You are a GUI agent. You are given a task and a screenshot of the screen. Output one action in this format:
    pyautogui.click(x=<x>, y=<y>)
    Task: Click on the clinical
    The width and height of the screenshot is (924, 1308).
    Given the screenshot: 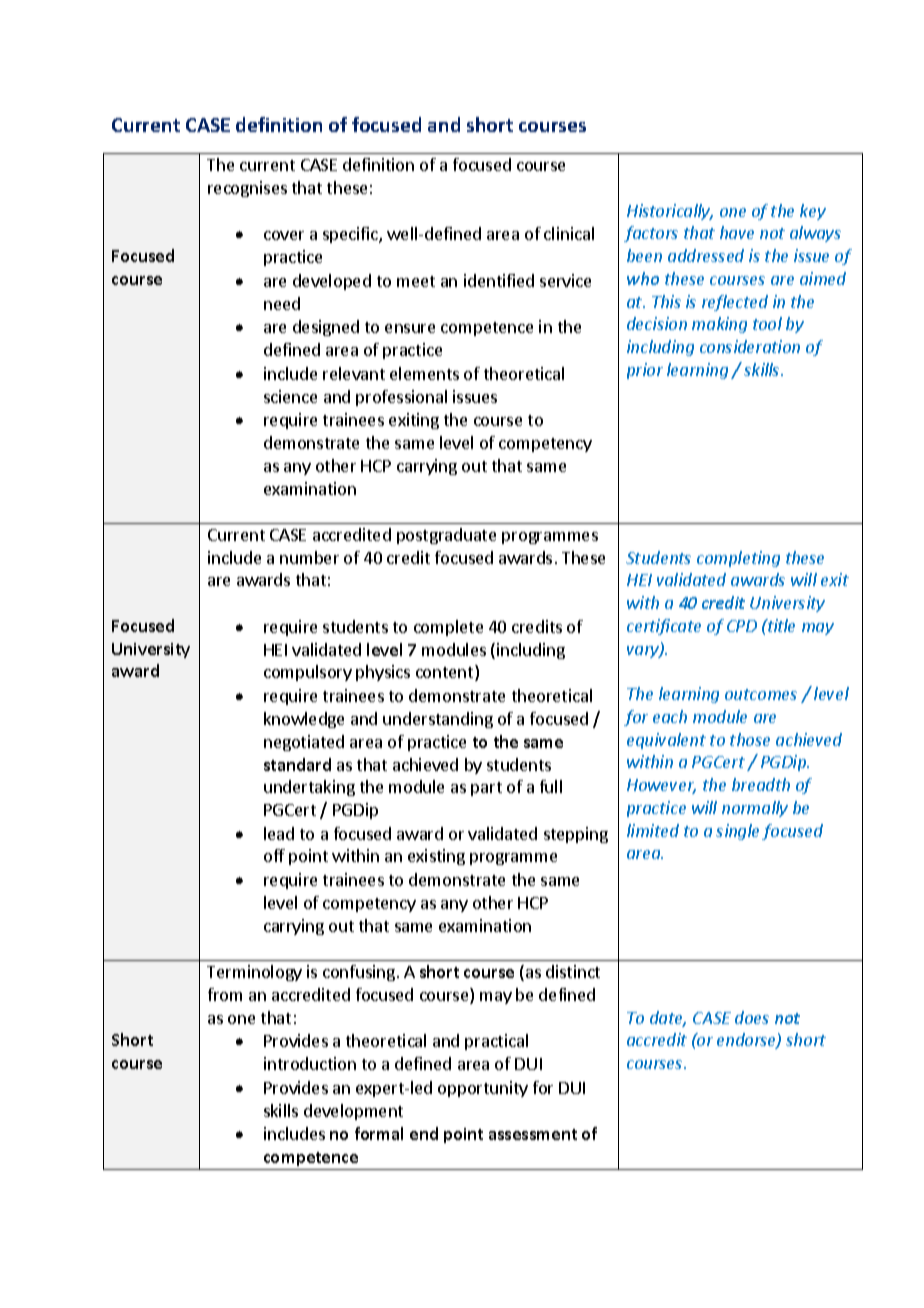 What is the action you would take?
    pyautogui.click(x=569, y=233)
